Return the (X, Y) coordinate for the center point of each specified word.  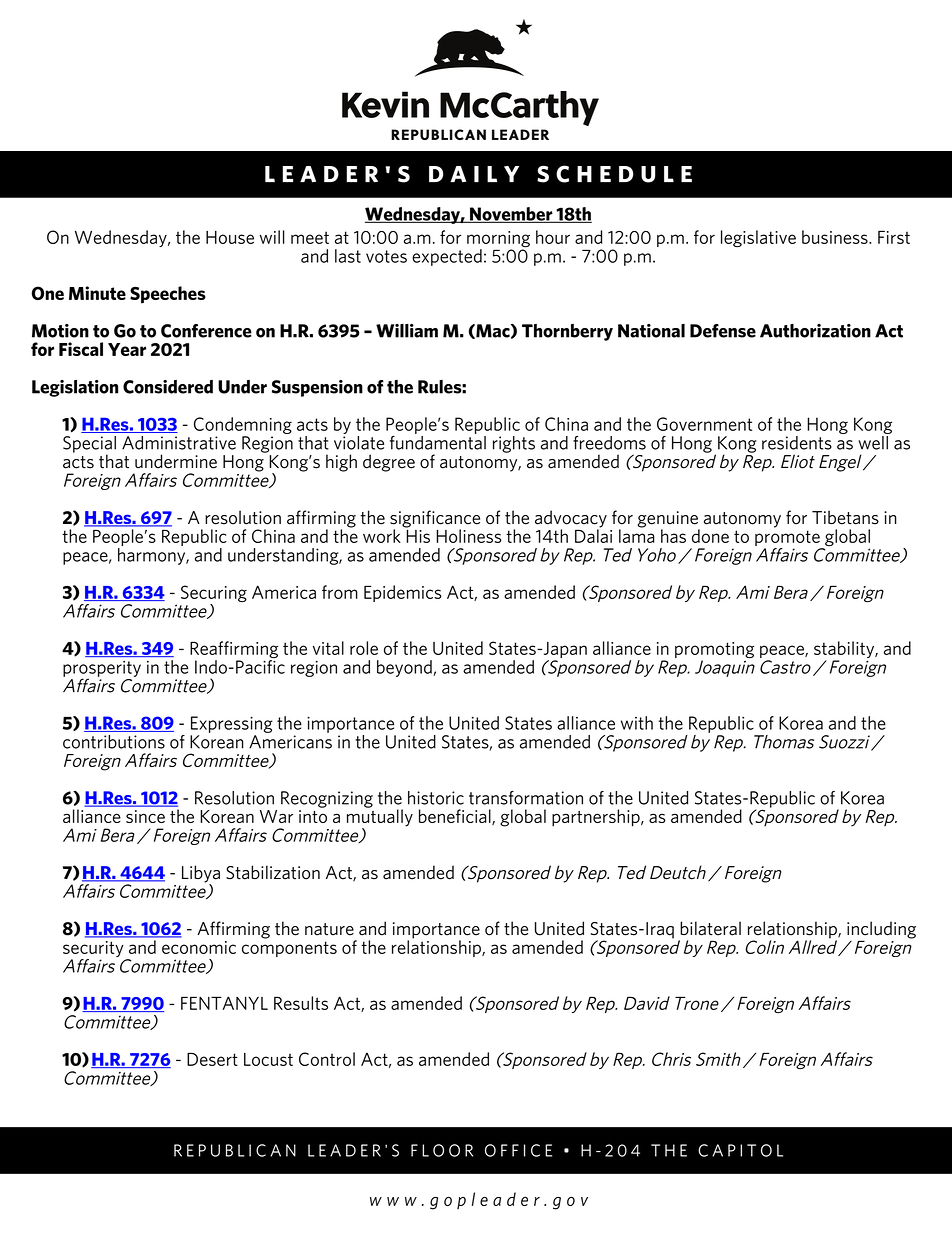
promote (788, 539)
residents (797, 443)
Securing (214, 595)
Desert (212, 1059)
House (230, 237)
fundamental (438, 441)
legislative (758, 238)
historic (436, 798)
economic (199, 947)
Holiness (469, 536)
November (511, 215)
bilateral (710, 928)
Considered (168, 387)
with (637, 723)
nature (329, 929)
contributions (114, 742)
